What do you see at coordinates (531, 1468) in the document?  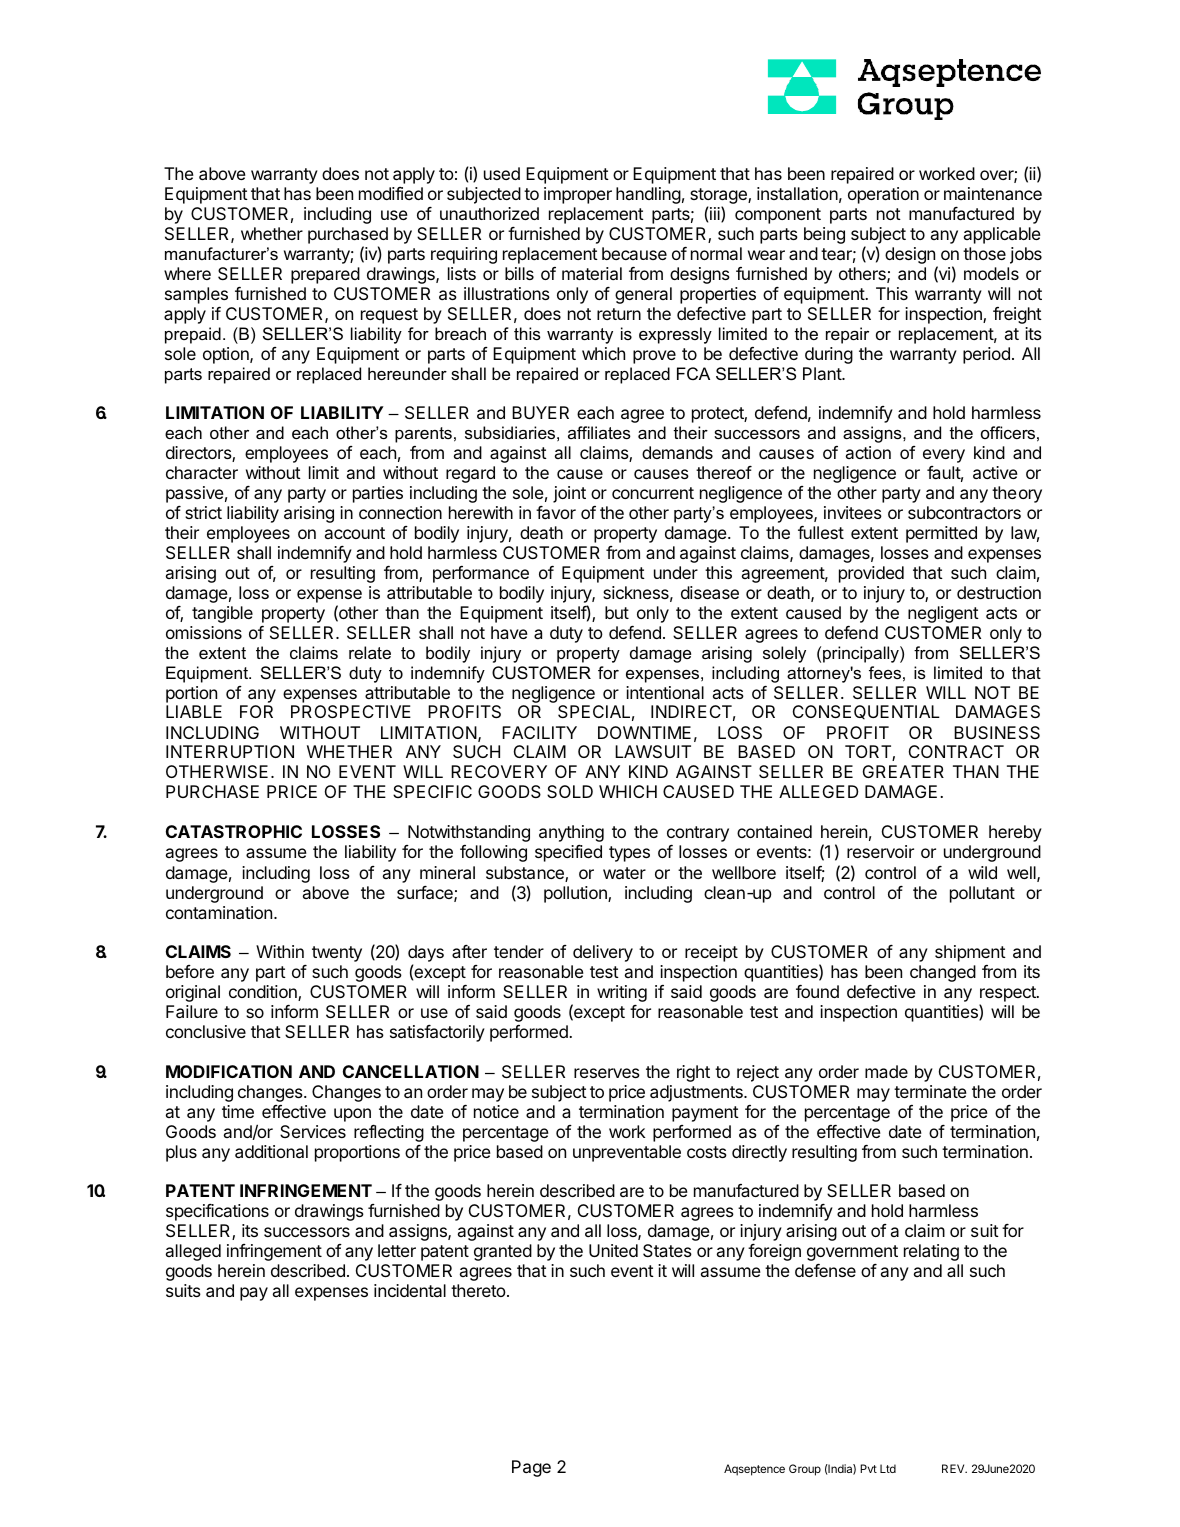 I see `Page` at bounding box center [531, 1468].
